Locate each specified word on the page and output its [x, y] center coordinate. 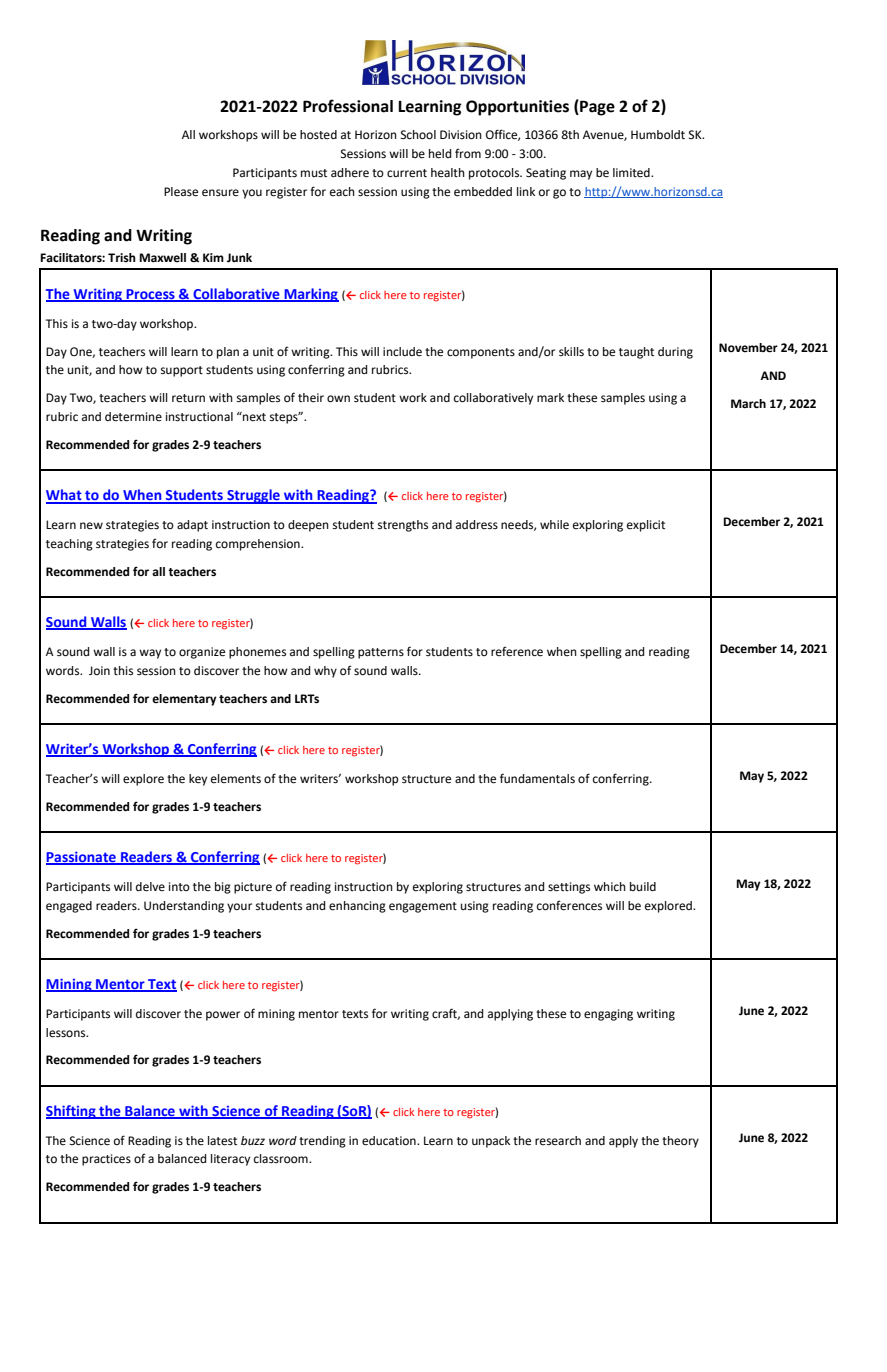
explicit [646, 526]
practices [106, 1160]
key [198, 780]
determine [133, 417]
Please [181, 192]
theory [680, 1142]
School [418, 135]
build [643, 886]
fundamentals [537, 778]
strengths [403, 526]
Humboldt [658, 134]
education [390, 1141]
